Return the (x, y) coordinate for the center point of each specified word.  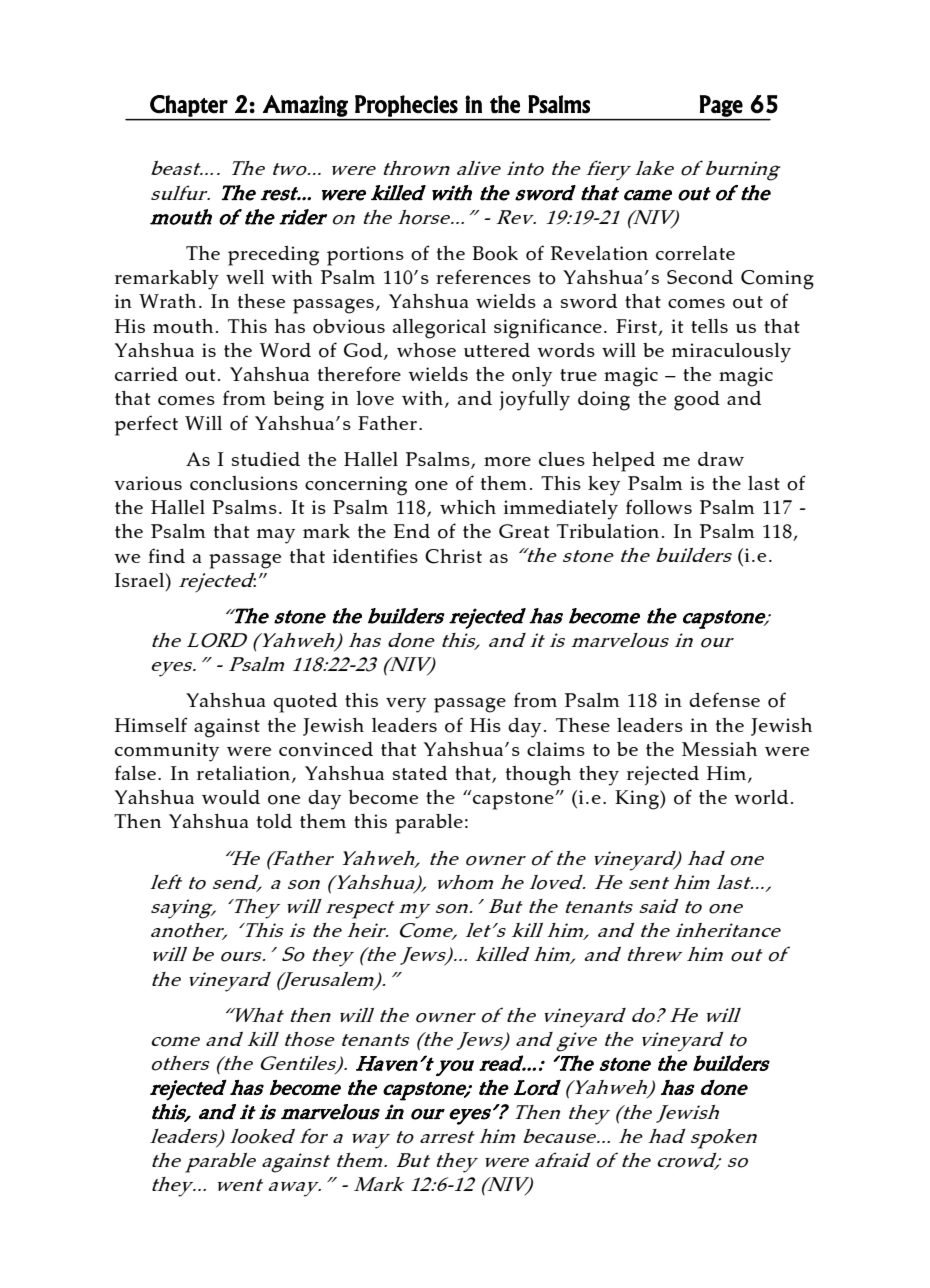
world (761, 797)
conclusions (244, 483)
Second (700, 277)
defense (724, 699)
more (507, 462)
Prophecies (406, 106)
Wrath (167, 301)
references (483, 276)
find (166, 555)
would (231, 797)
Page (721, 106)
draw (721, 459)
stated (420, 773)
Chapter (189, 106)
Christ (453, 556)
